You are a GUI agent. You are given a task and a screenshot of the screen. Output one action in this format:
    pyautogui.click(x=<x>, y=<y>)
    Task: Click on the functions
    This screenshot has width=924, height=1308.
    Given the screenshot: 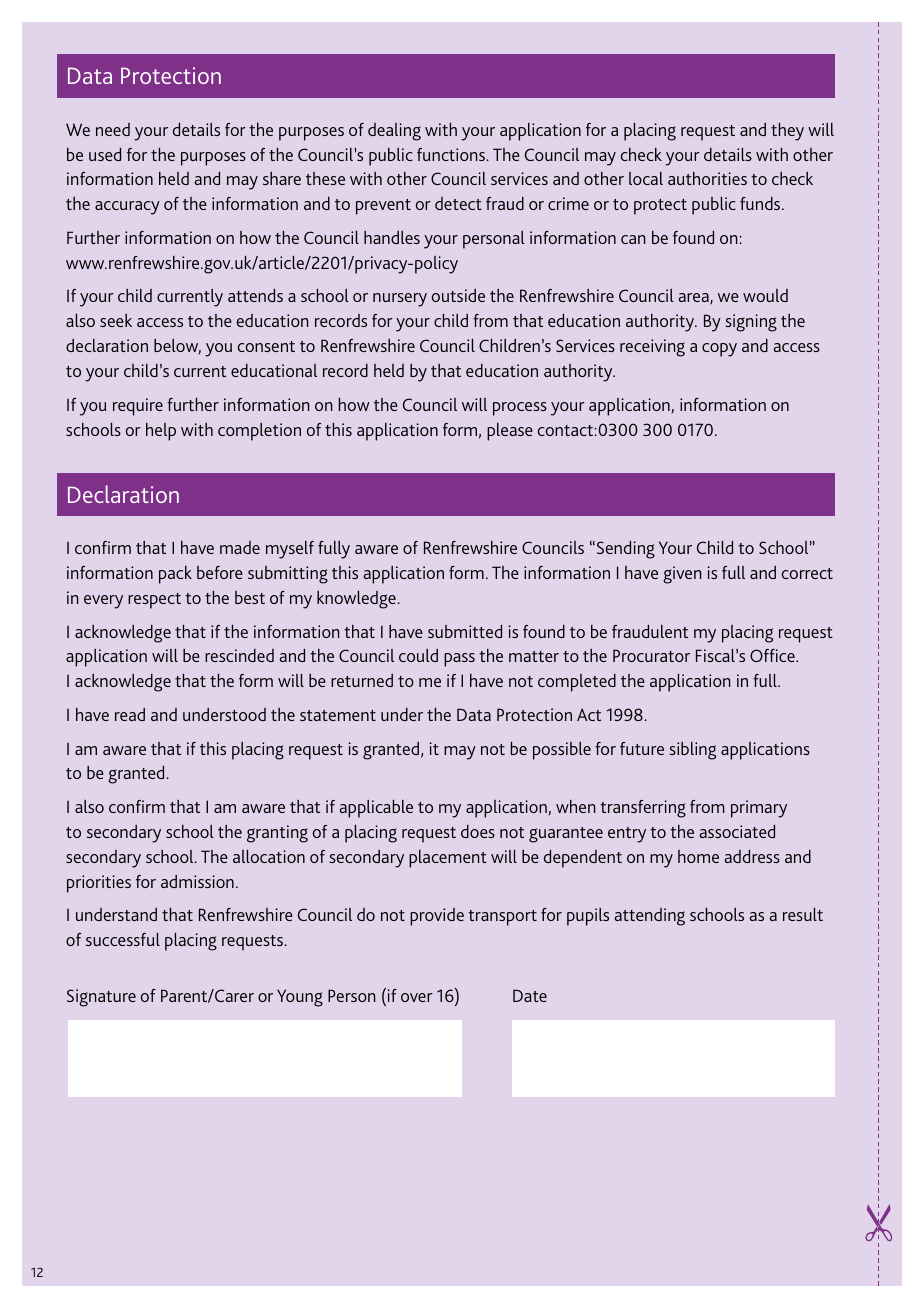 What is the action you would take?
    pyautogui.click(x=452, y=154)
